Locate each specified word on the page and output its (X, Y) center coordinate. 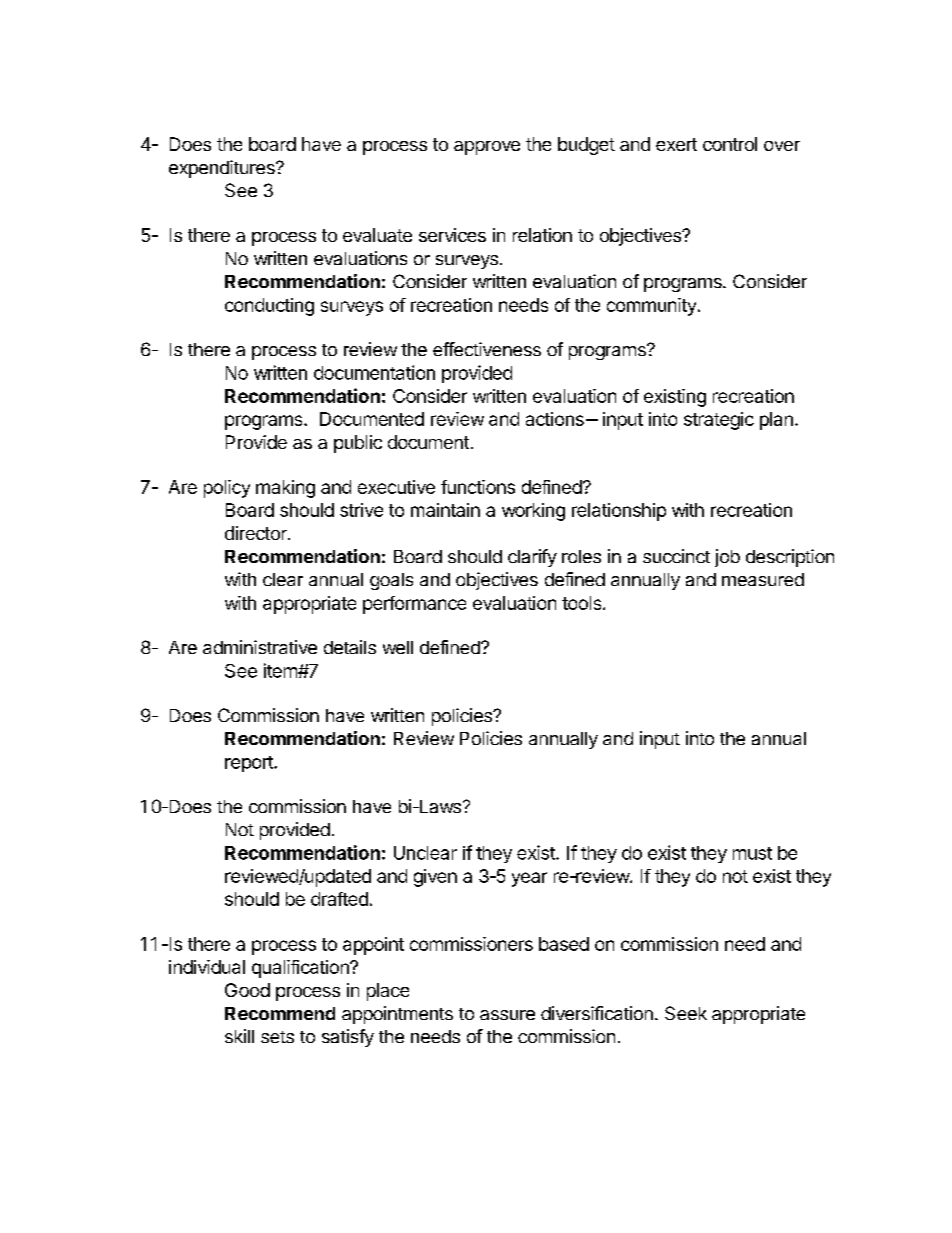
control (730, 144)
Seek (686, 1013)
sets (277, 1037)
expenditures (223, 169)
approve (487, 148)
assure (507, 1015)
